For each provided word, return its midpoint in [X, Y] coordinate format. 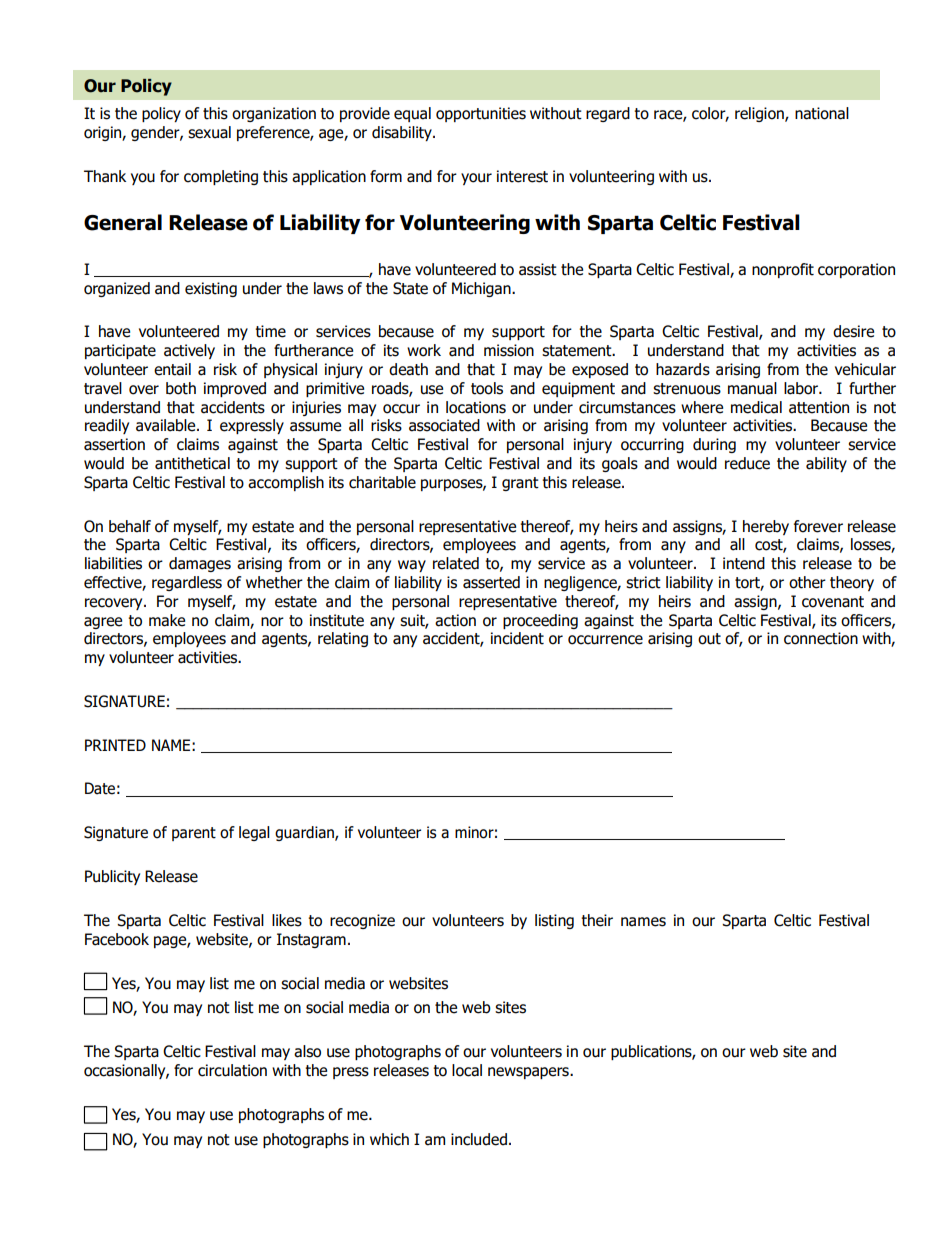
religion [760, 114]
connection [821, 638]
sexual [209, 132]
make [167, 620]
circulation [232, 1070]
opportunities [481, 114]
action [455, 620]
